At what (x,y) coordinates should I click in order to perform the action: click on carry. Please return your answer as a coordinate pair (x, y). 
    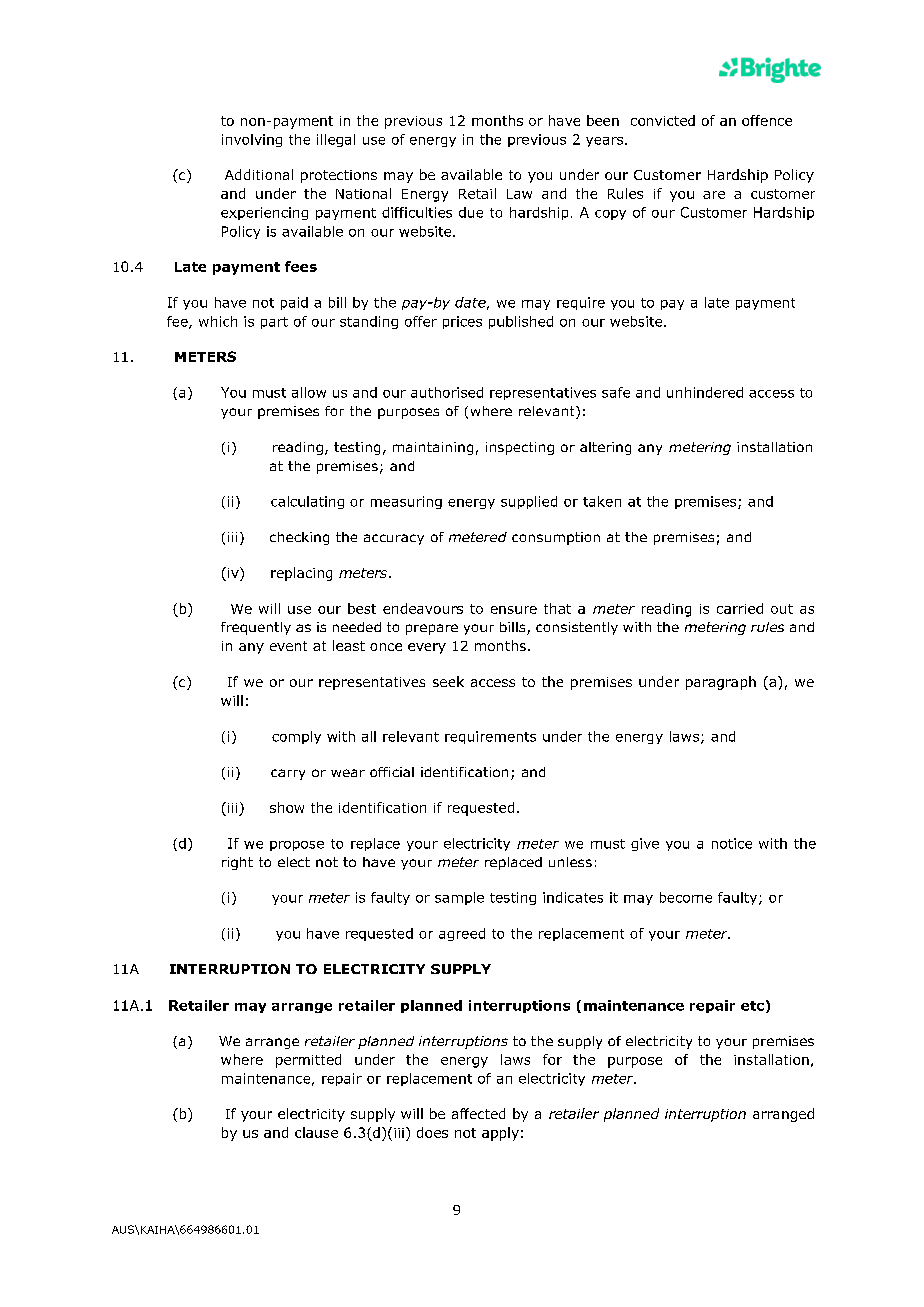
    Looking at the image, I should click on (288, 774).
